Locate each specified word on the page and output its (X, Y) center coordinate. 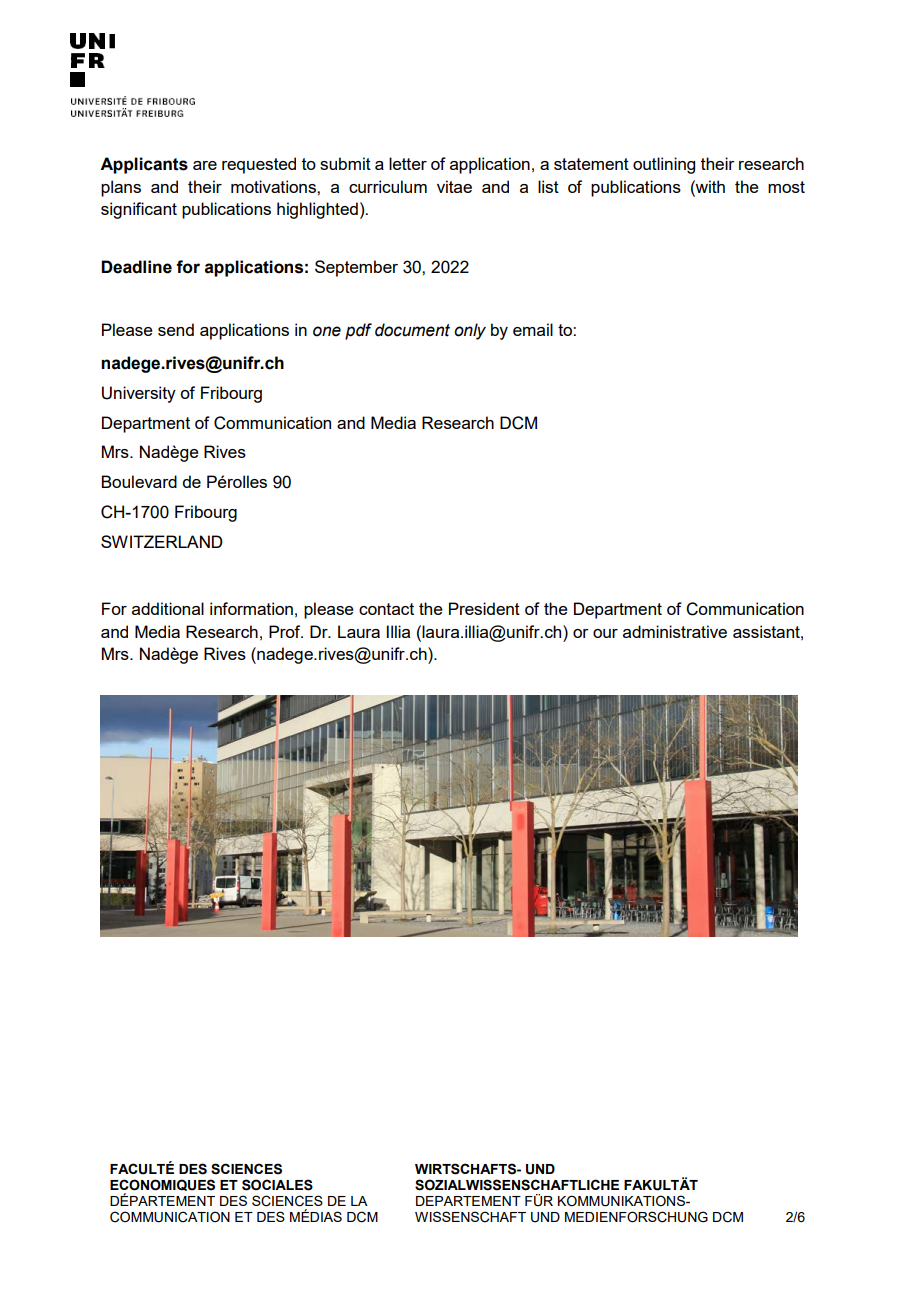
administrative (675, 631)
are (205, 165)
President (484, 608)
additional (168, 608)
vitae (454, 186)
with (709, 186)
